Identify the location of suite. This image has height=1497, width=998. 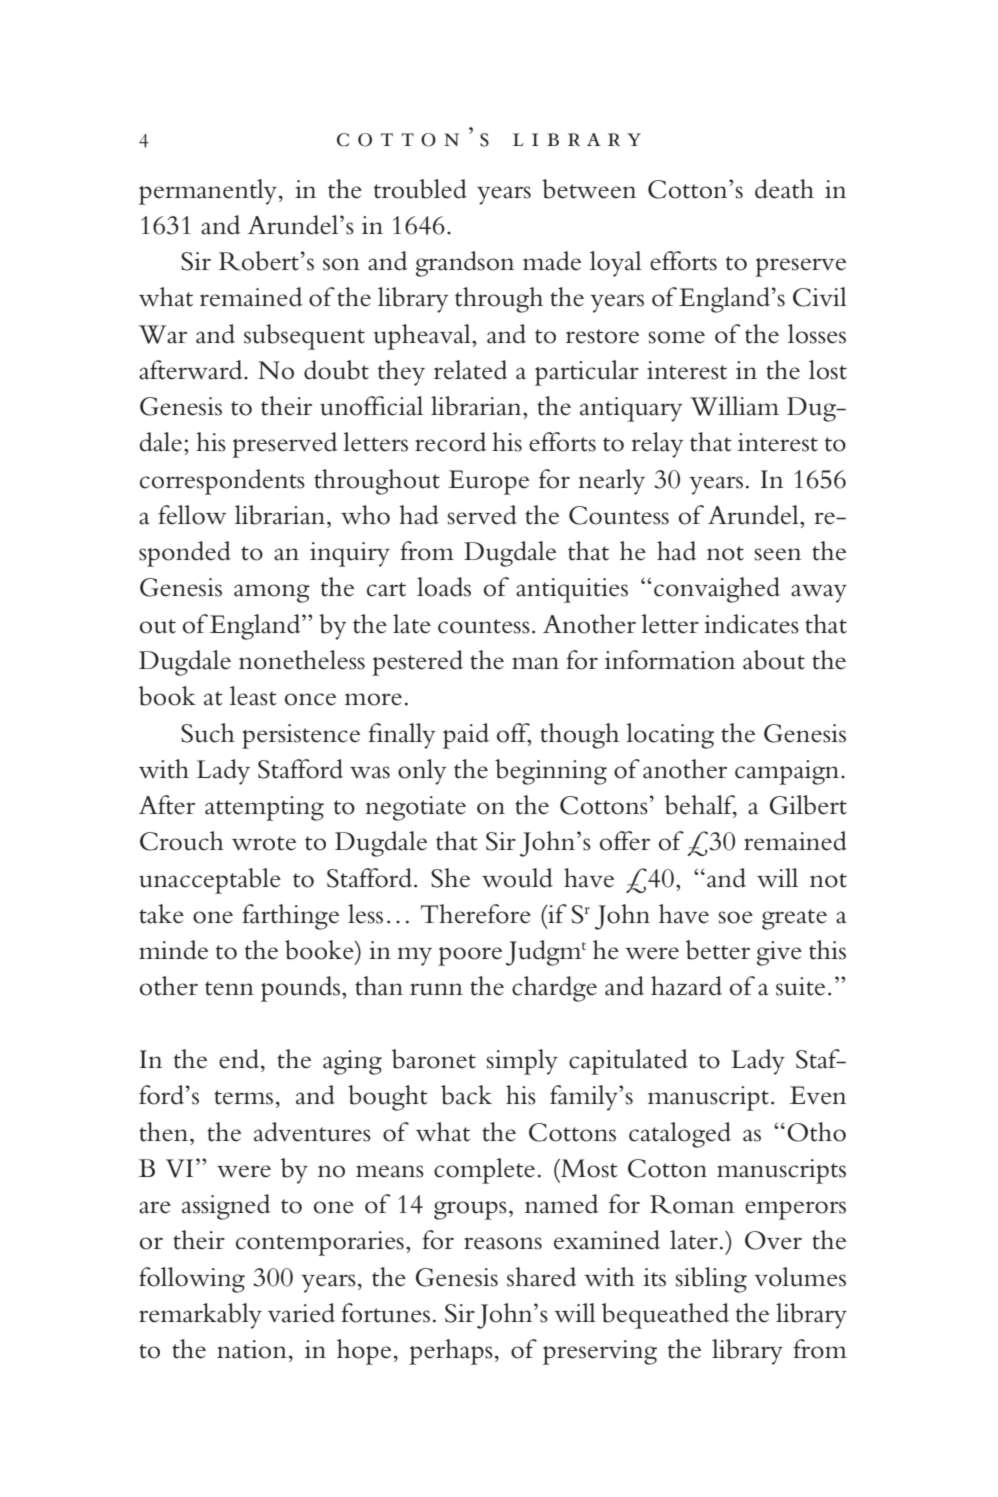
(800, 986).
